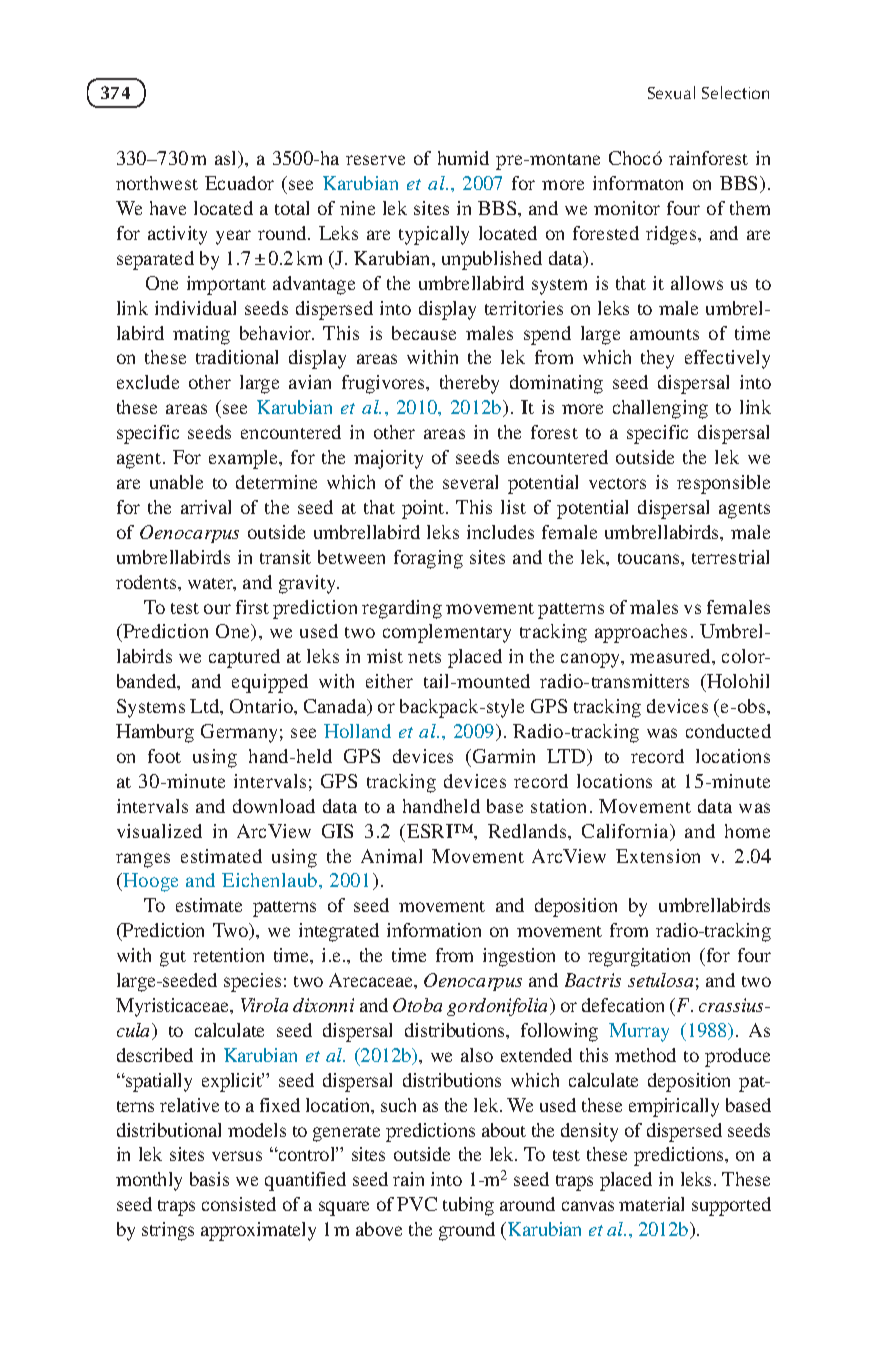 The width and height of the screenshot is (896, 1345). Describe the element at coordinates (671, 92) in the screenshot. I see `Sexual` at that location.
